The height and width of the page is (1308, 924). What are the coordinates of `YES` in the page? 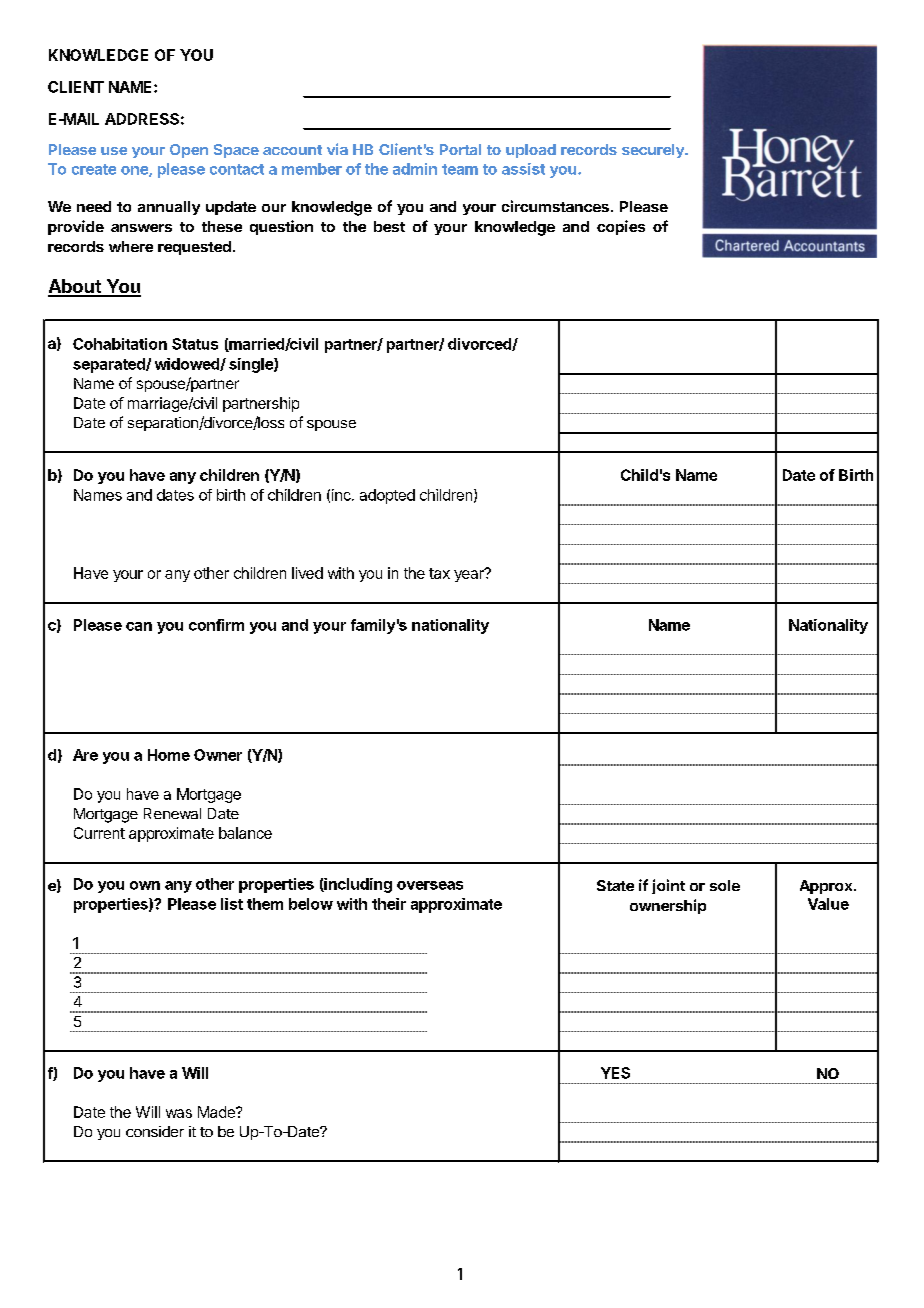 It's located at (615, 1073).
